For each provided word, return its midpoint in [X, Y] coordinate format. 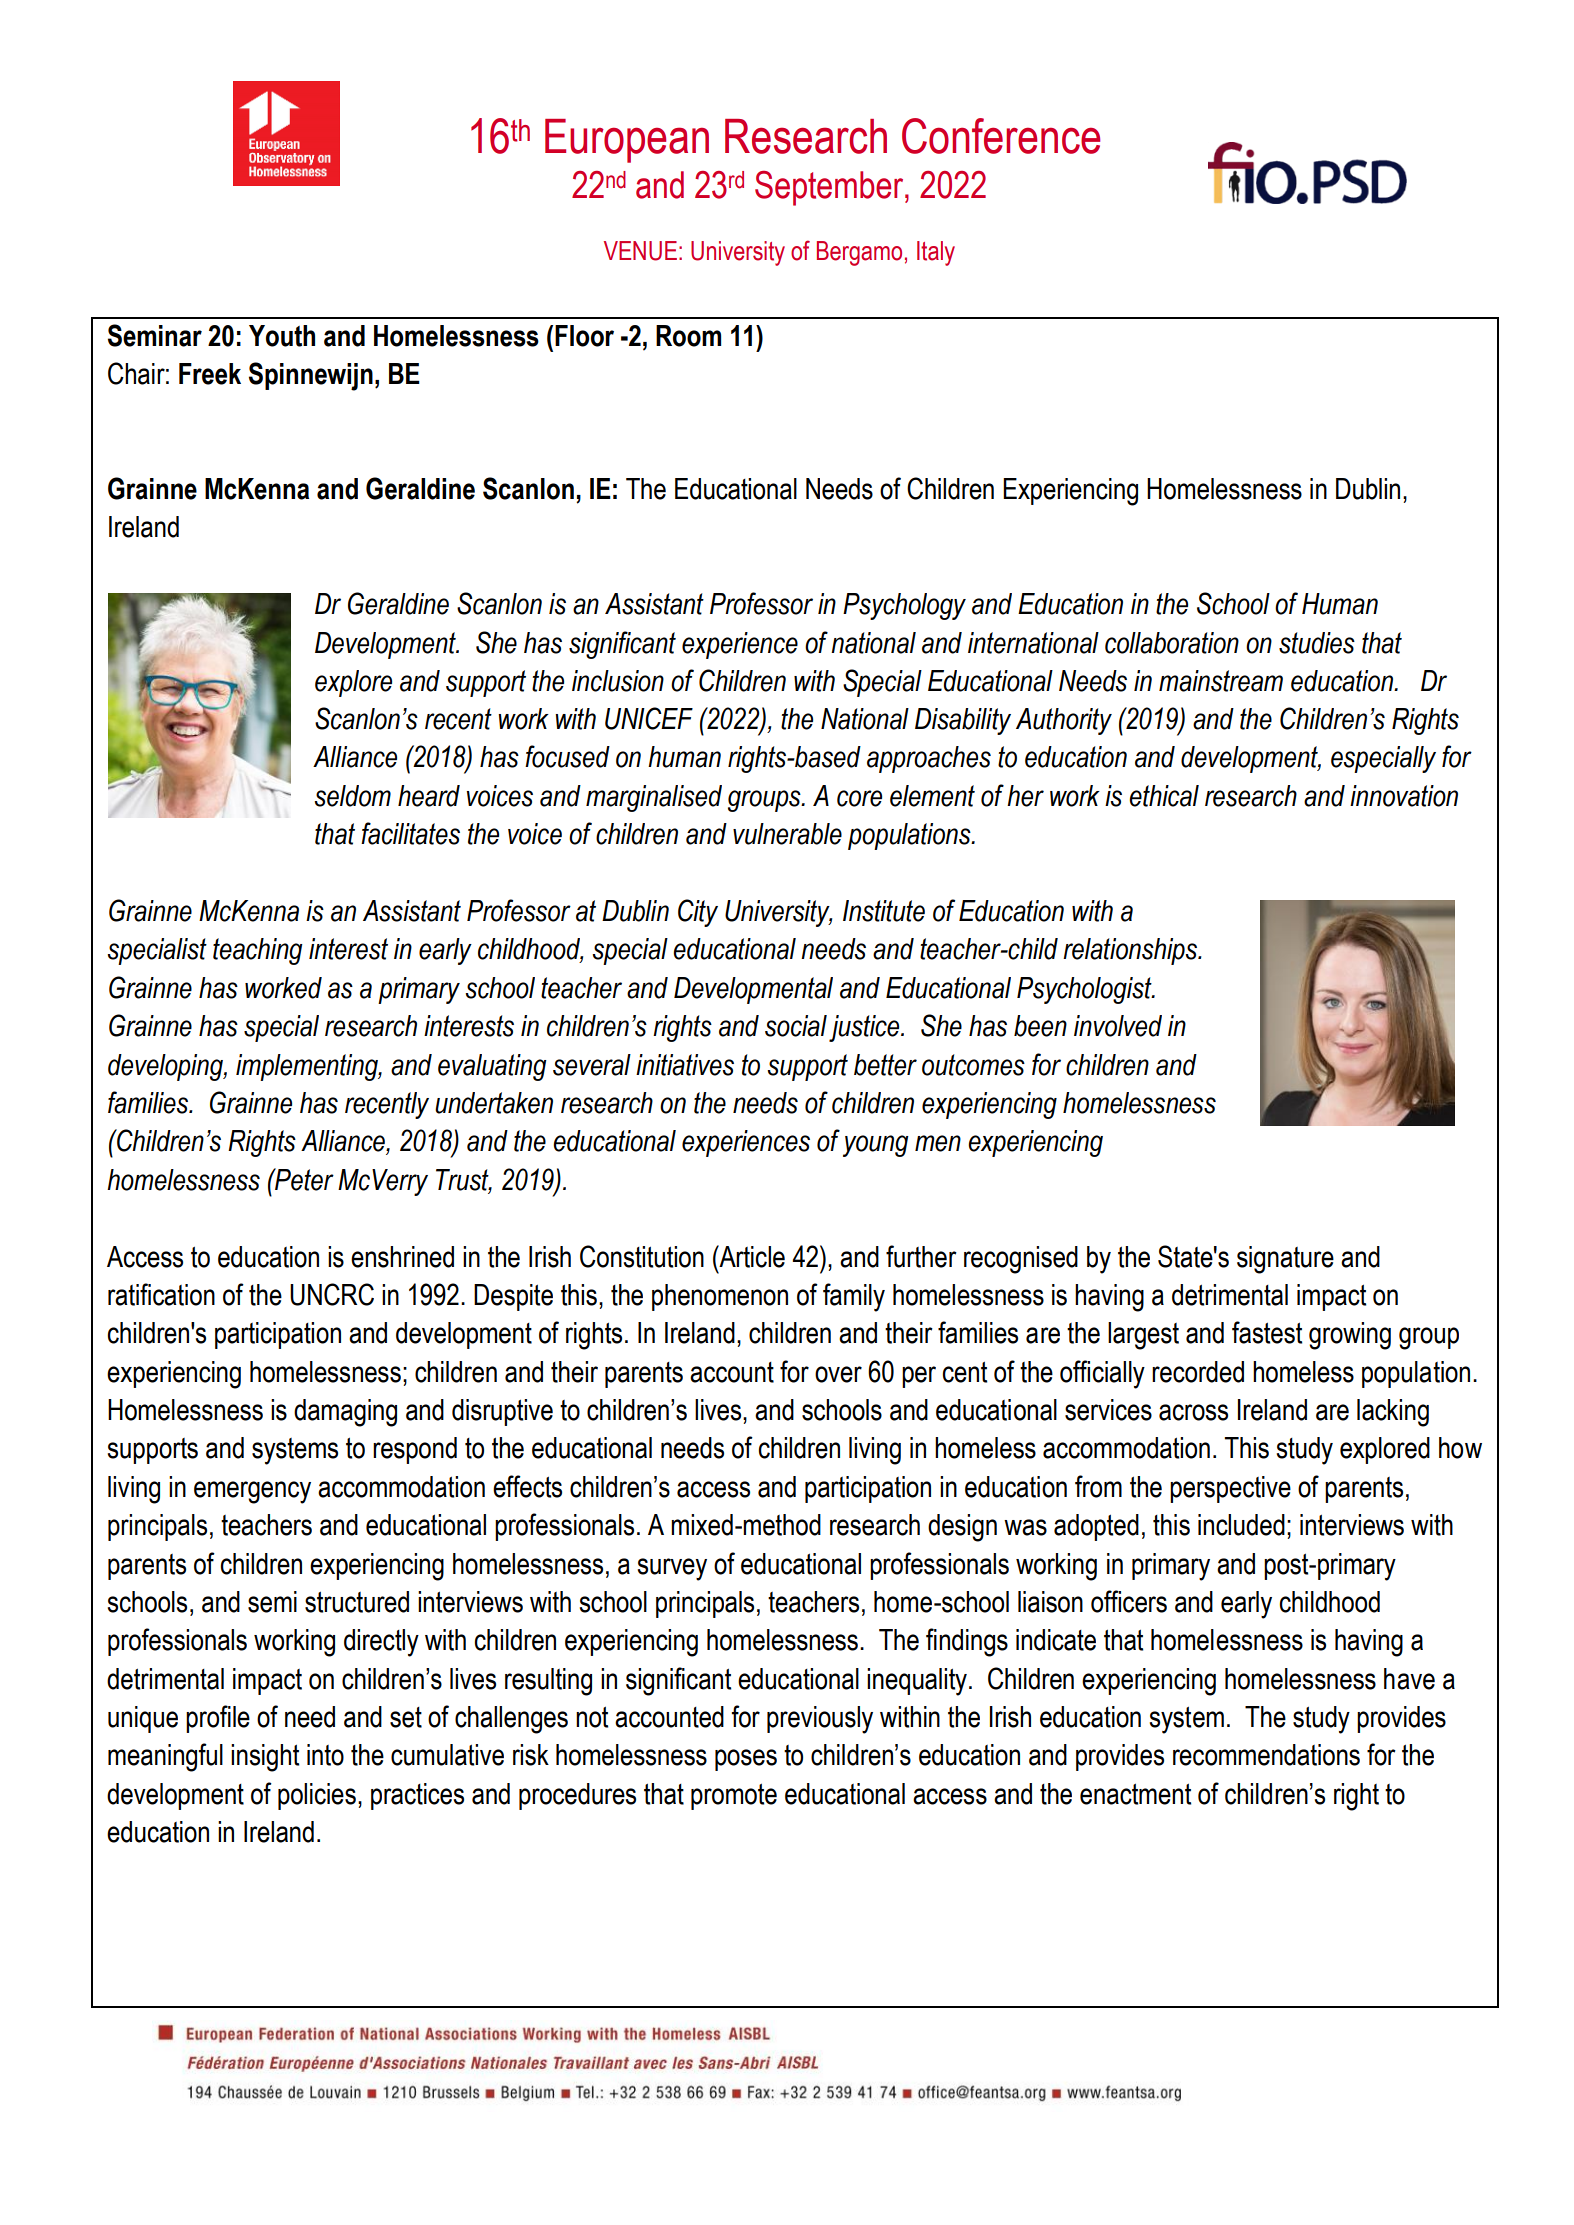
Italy [936, 253]
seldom [352, 796]
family [854, 1297]
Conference [1001, 136]
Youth [282, 336]
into [325, 1755]
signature [1285, 1260]
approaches [929, 759]
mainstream [1221, 681]
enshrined [402, 1257]
